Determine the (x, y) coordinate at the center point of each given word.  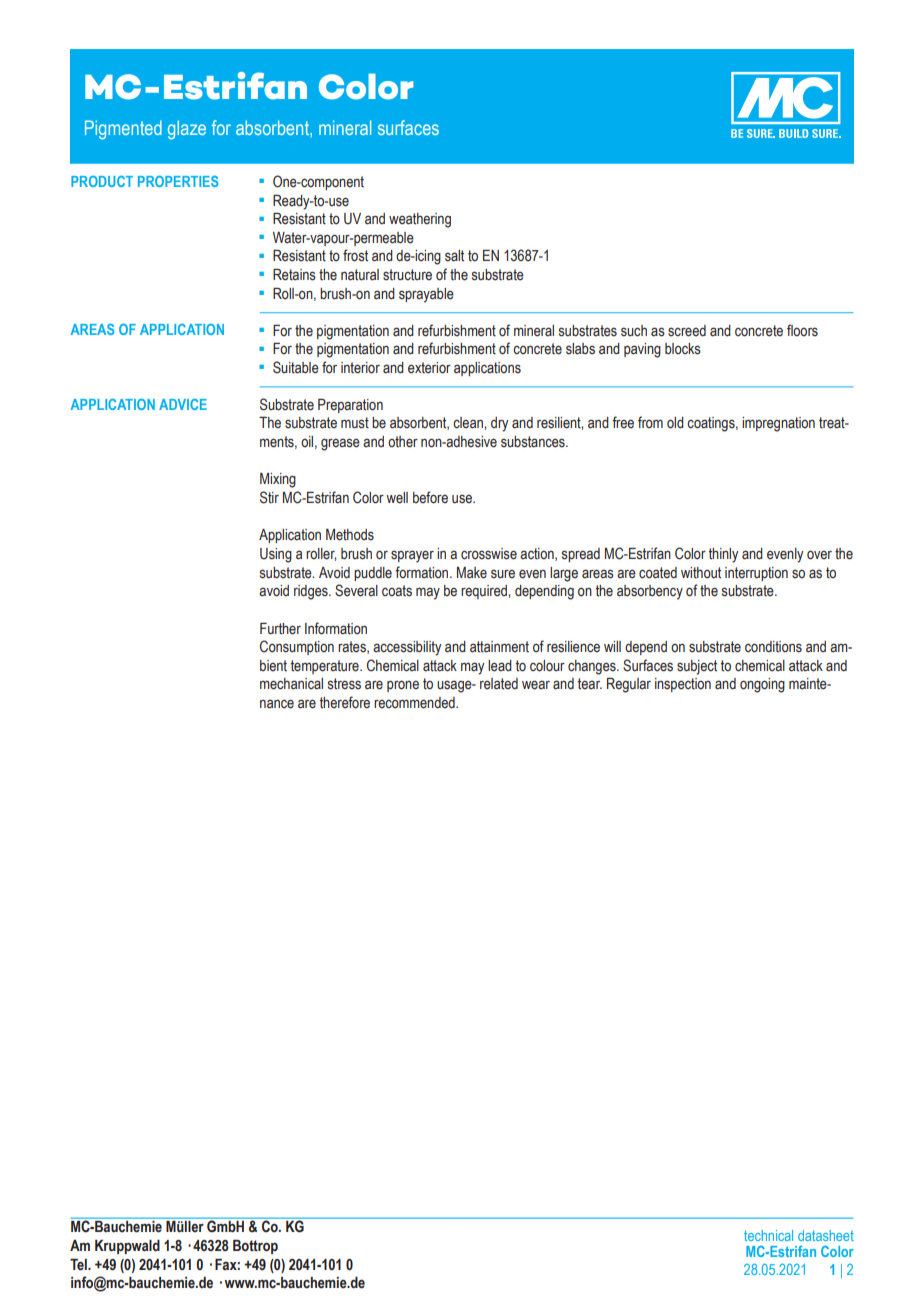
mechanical (291, 684)
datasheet (826, 1235)
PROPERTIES (178, 181)
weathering (420, 220)
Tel (79, 1265)
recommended (415, 703)
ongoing (762, 685)
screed (687, 331)
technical (768, 1235)
